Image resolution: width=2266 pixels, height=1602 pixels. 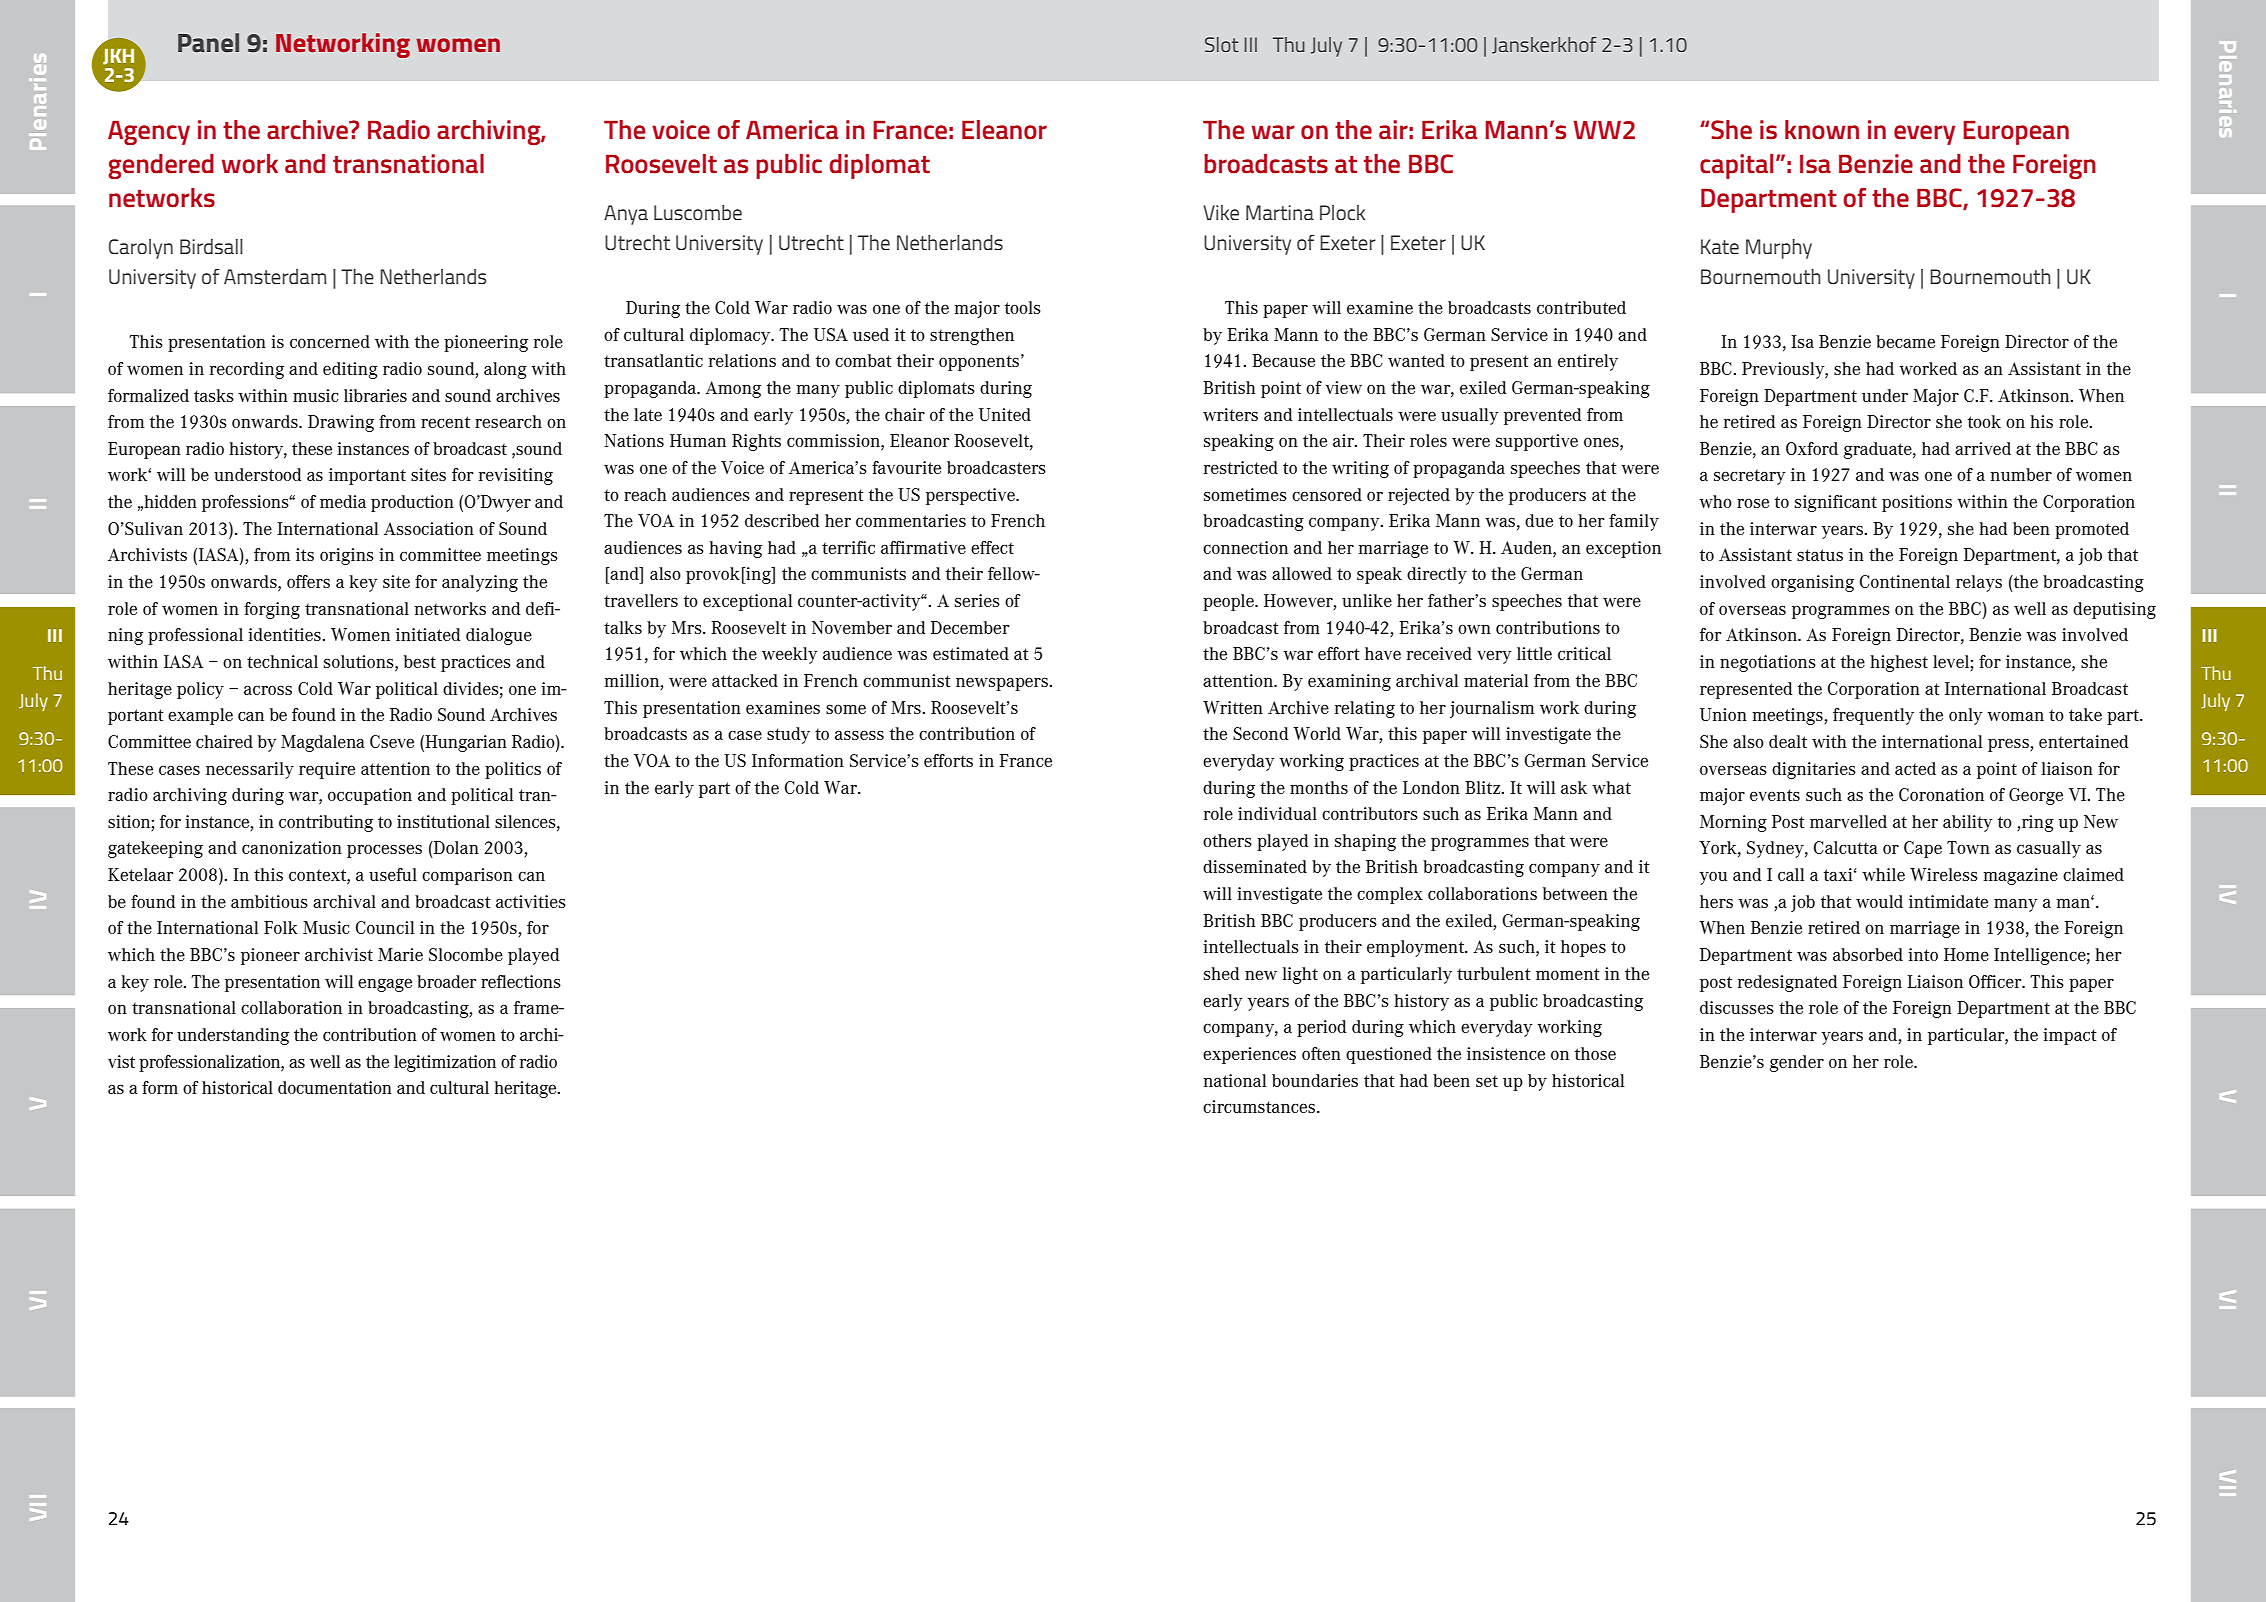 I want to click on contributing, so click(x=326, y=823).
